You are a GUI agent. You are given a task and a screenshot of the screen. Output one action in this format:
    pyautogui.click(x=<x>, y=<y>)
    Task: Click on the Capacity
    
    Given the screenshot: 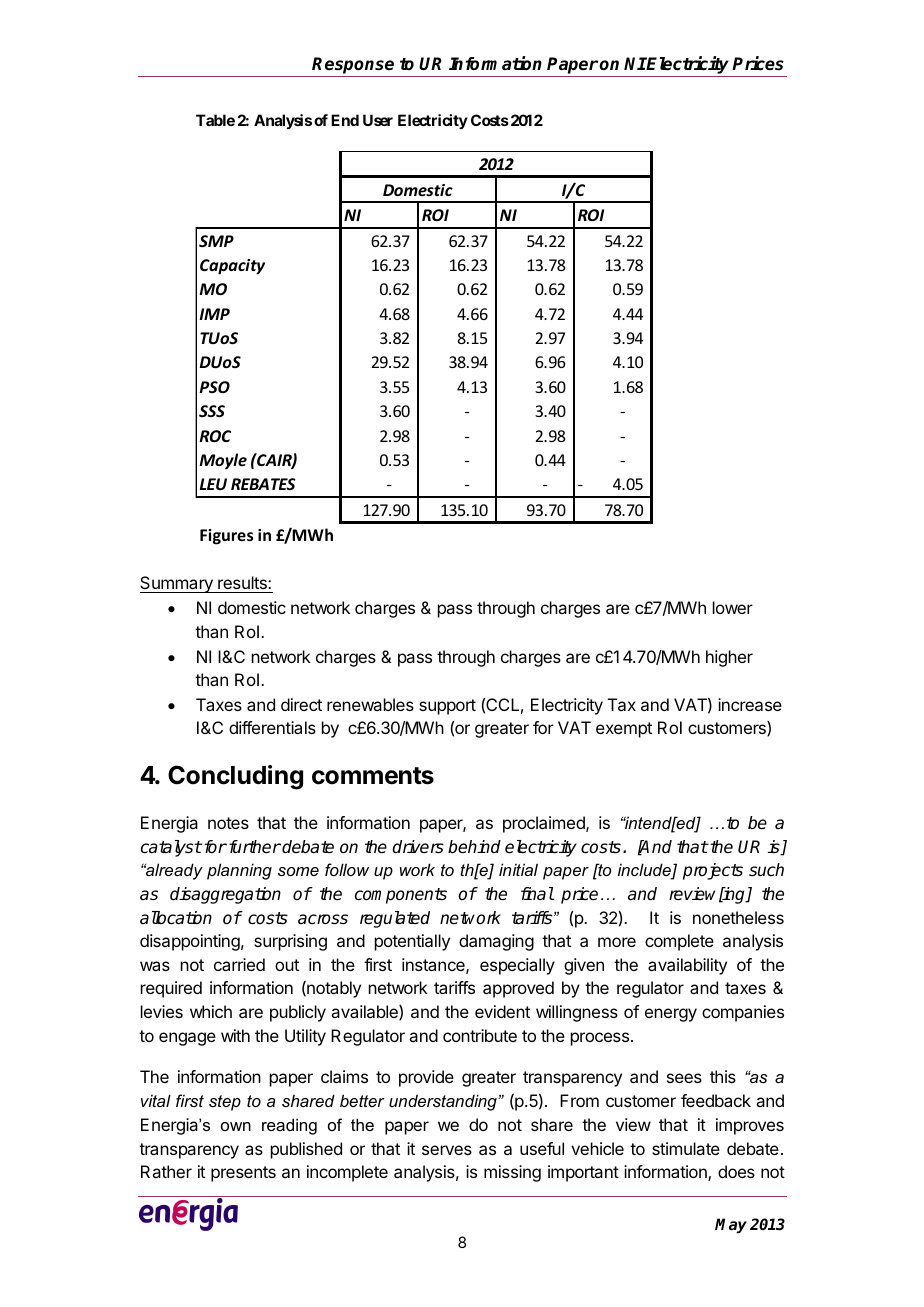 What is the action you would take?
    pyautogui.click(x=232, y=267)
